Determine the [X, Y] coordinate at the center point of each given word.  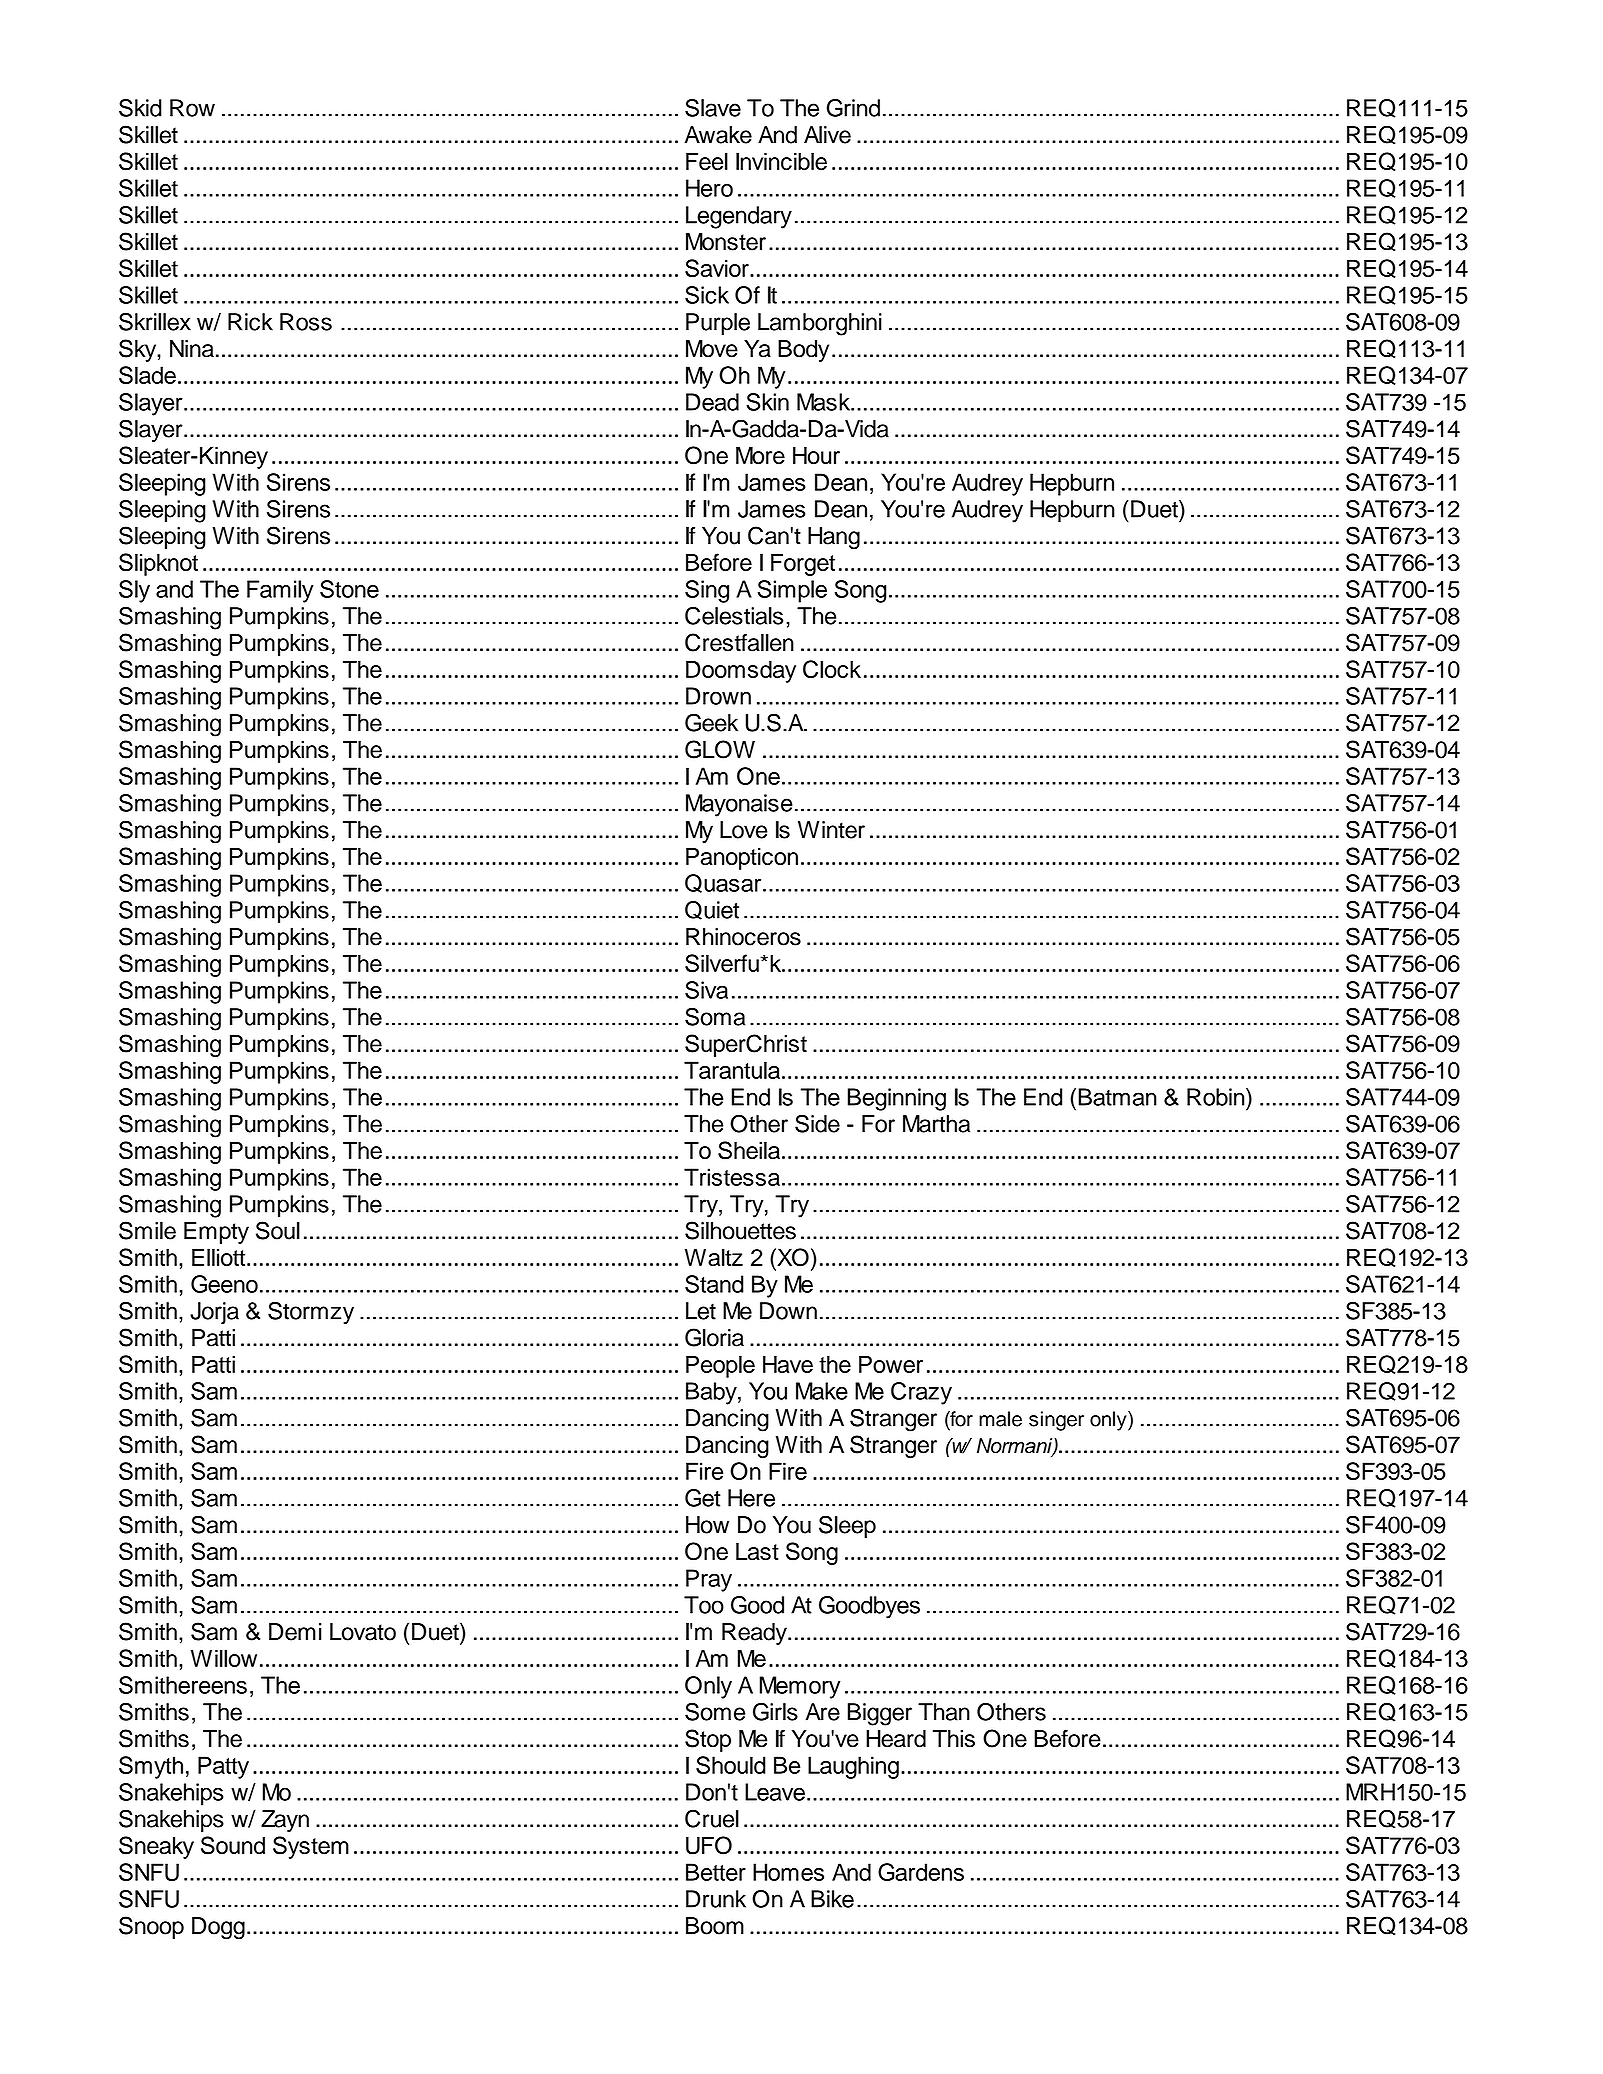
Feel [707, 161]
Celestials [734, 616]
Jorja [214, 1313]
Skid [140, 108]
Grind [853, 108]
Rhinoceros [743, 937]
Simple [792, 591]
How [707, 1525]
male [1000, 1419]
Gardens [921, 1872]
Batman [1117, 1097]
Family [280, 591]
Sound [233, 1845]
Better [716, 1872]
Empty [216, 1233]
